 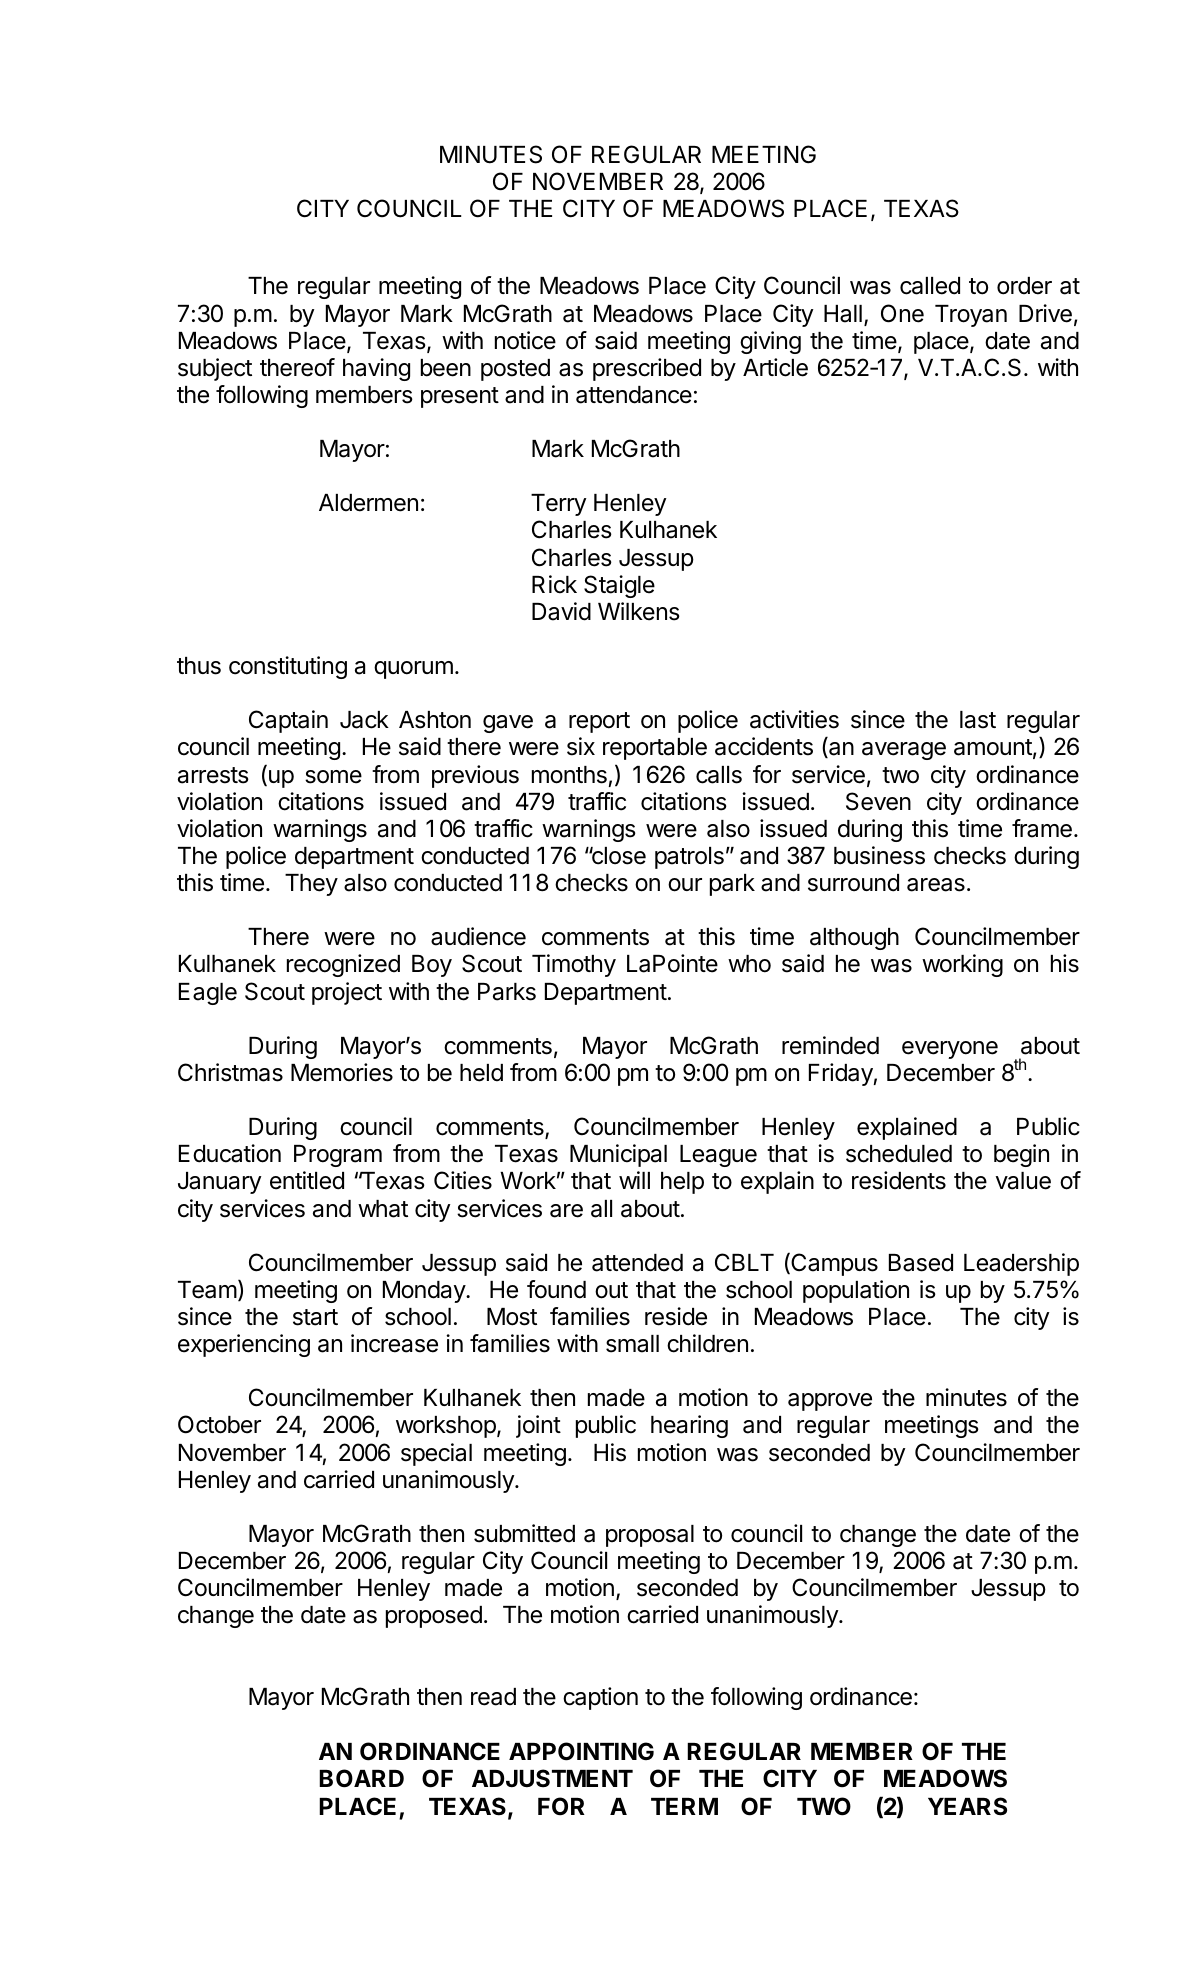 What do you see at coordinates (376, 369) in the screenshot?
I see `having` at bounding box center [376, 369].
